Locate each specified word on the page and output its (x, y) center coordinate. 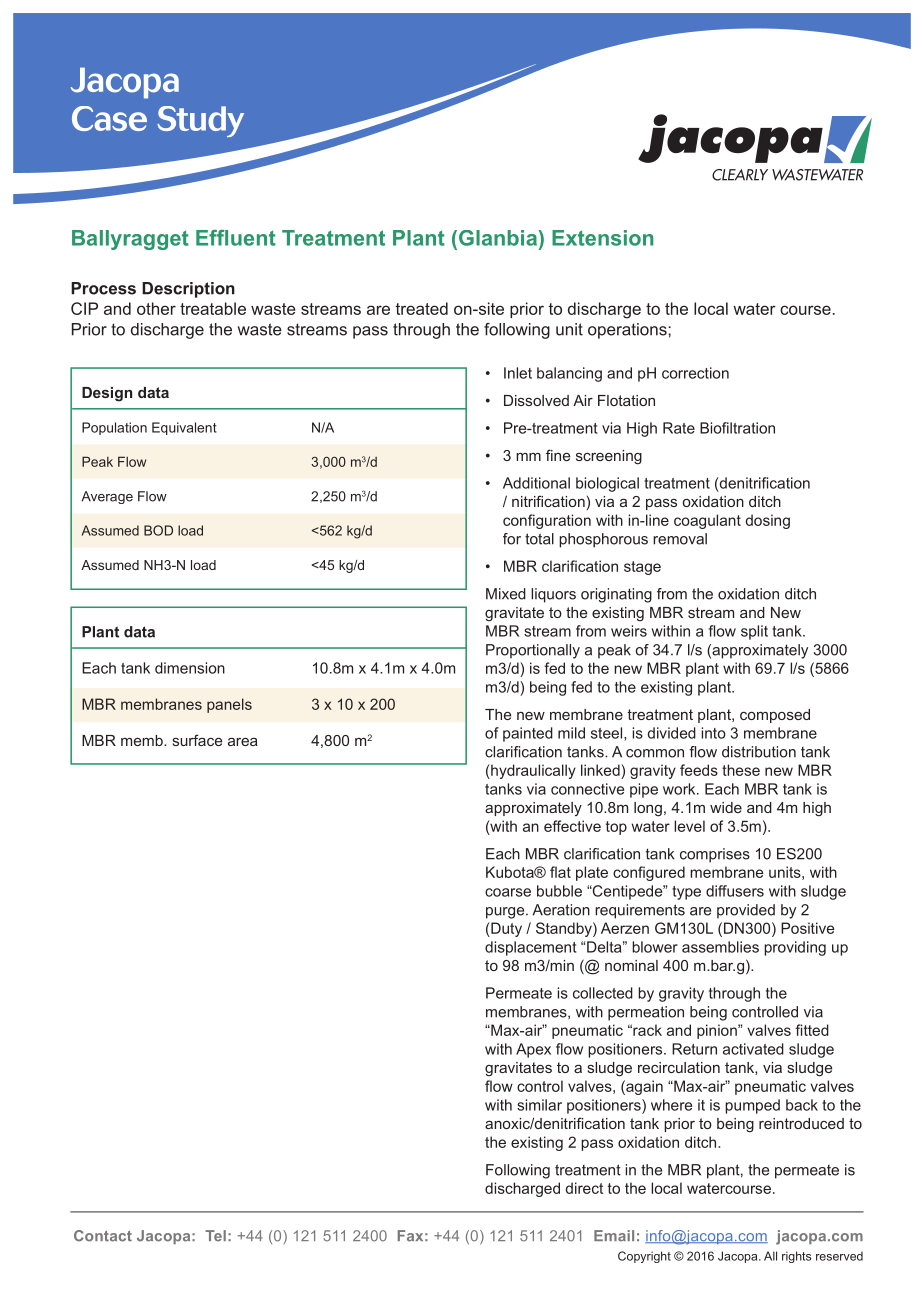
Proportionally (533, 651)
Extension (603, 238)
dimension (190, 668)
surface (197, 740)
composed (775, 716)
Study (200, 121)
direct (584, 1188)
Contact (103, 1236)
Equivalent (184, 428)
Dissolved (536, 400)
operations (628, 331)
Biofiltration (737, 428)
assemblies (720, 947)
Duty (505, 929)
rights (796, 1257)
